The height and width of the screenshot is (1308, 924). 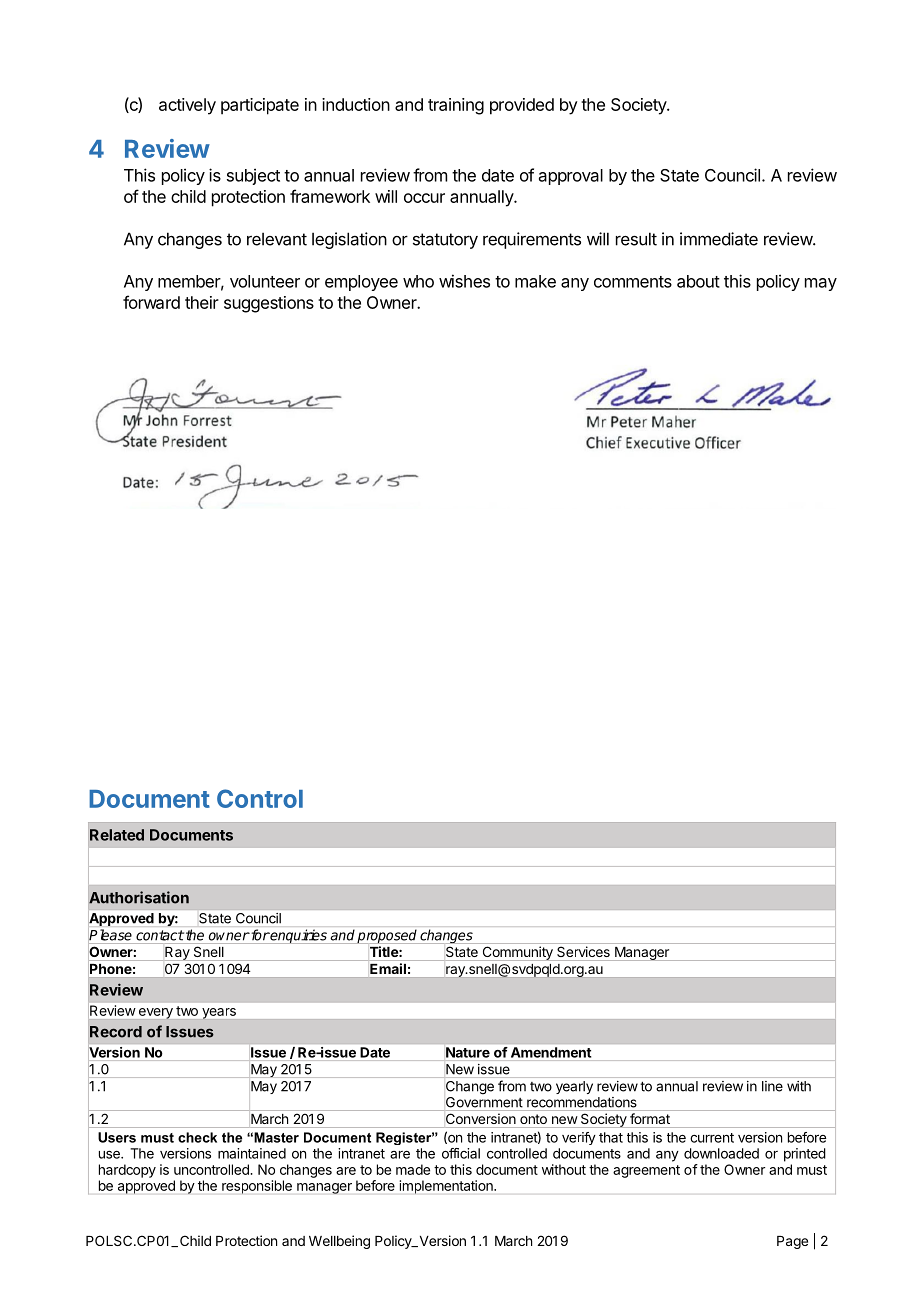 What do you see at coordinates (139, 897) in the screenshot?
I see `Authorisation` at bounding box center [139, 897].
